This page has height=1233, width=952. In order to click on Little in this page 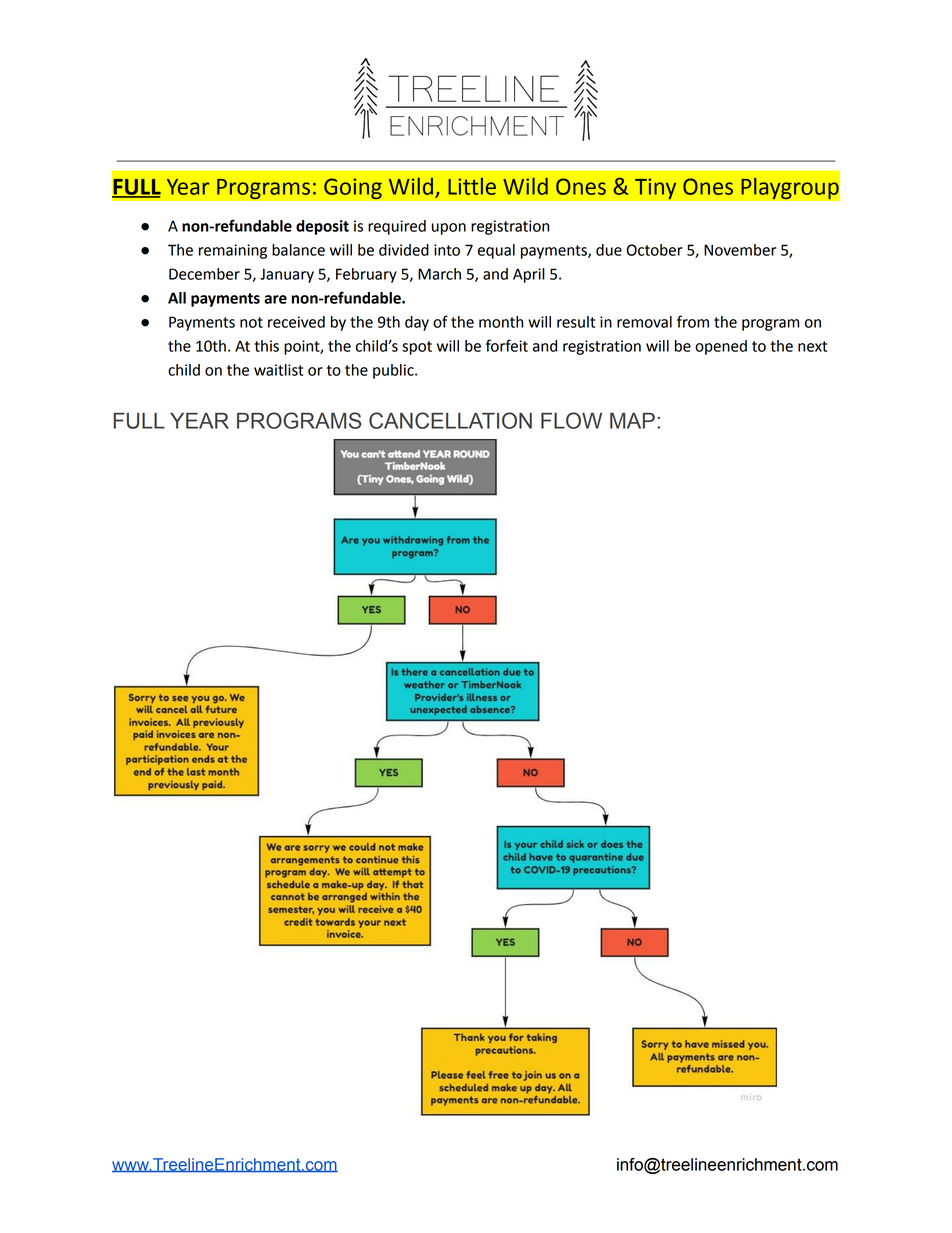, I will do `click(472, 186)`.
